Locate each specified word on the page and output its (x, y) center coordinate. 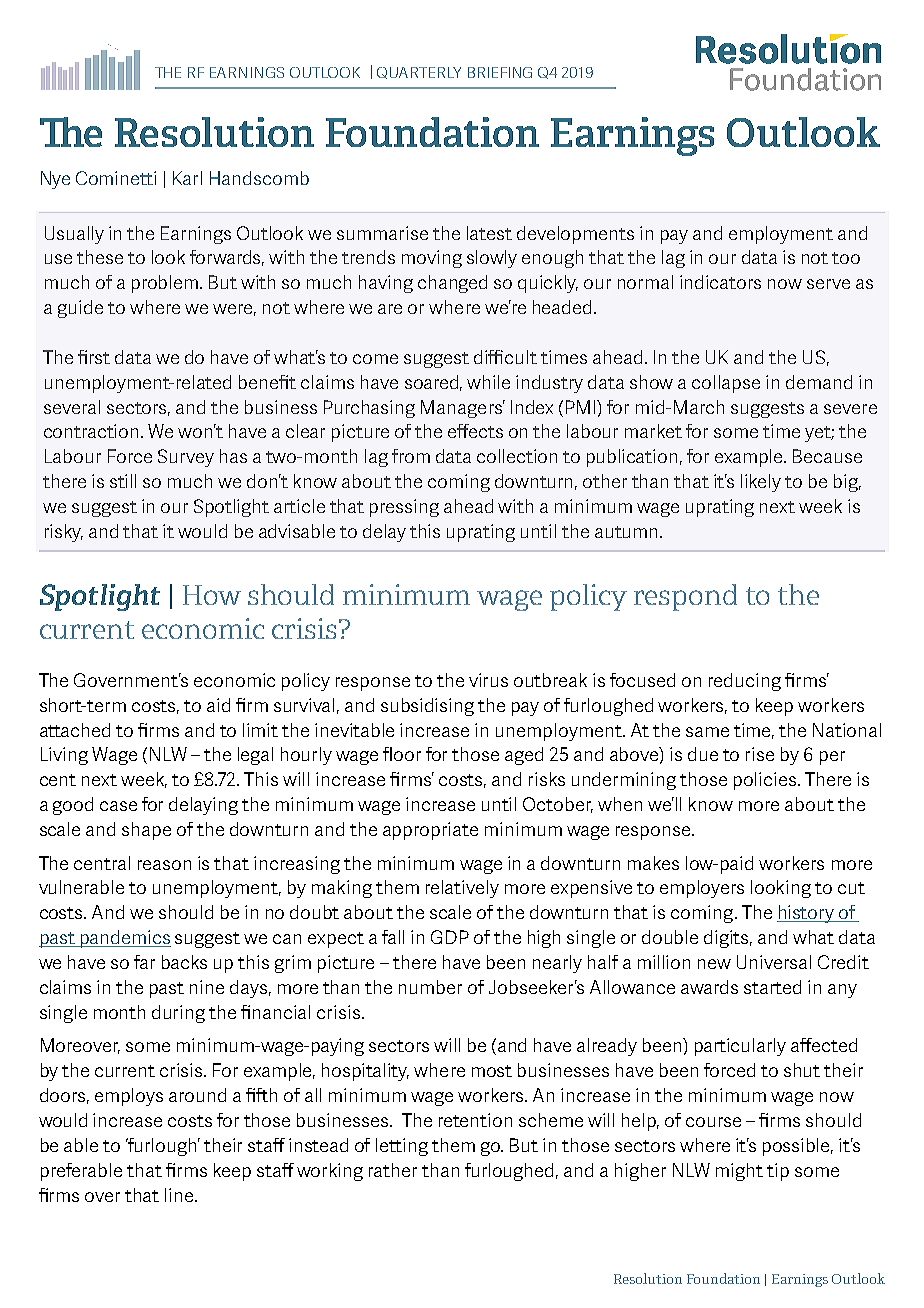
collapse (726, 384)
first (94, 357)
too (846, 258)
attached (75, 730)
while (488, 382)
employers (702, 889)
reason (164, 865)
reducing (745, 682)
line (180, 1195)
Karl (187, 178)
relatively (462, 889)
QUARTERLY (419, 73)
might (739, 1172)
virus (488, 680)
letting (402, 1147)
